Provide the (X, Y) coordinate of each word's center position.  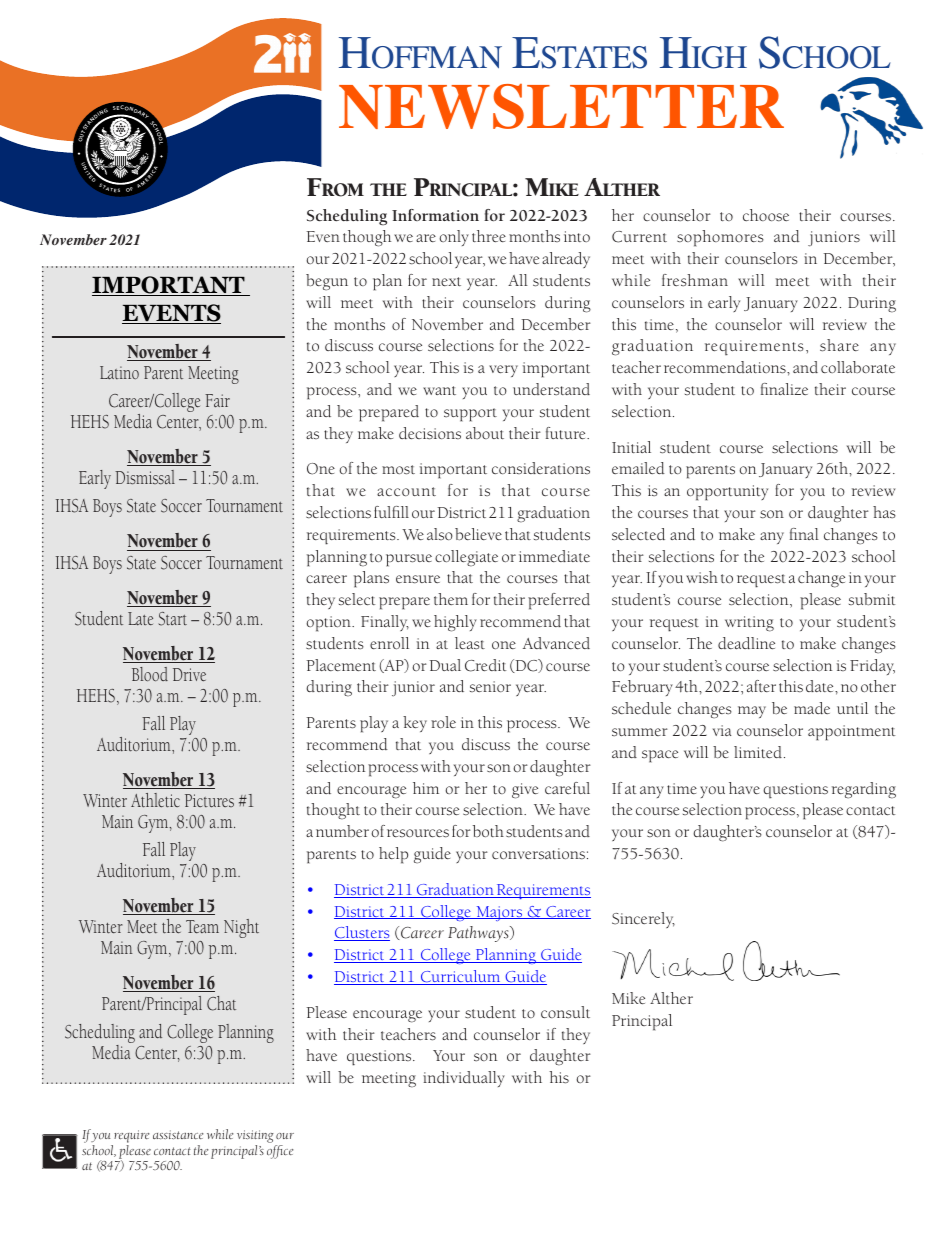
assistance (178, 1134)
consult (565, 1012)
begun (327, 282)
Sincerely (643, 920)
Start (172, 619)
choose (766, 215)
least (470, 643)
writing (749, 624)
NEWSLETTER (561, 106)
